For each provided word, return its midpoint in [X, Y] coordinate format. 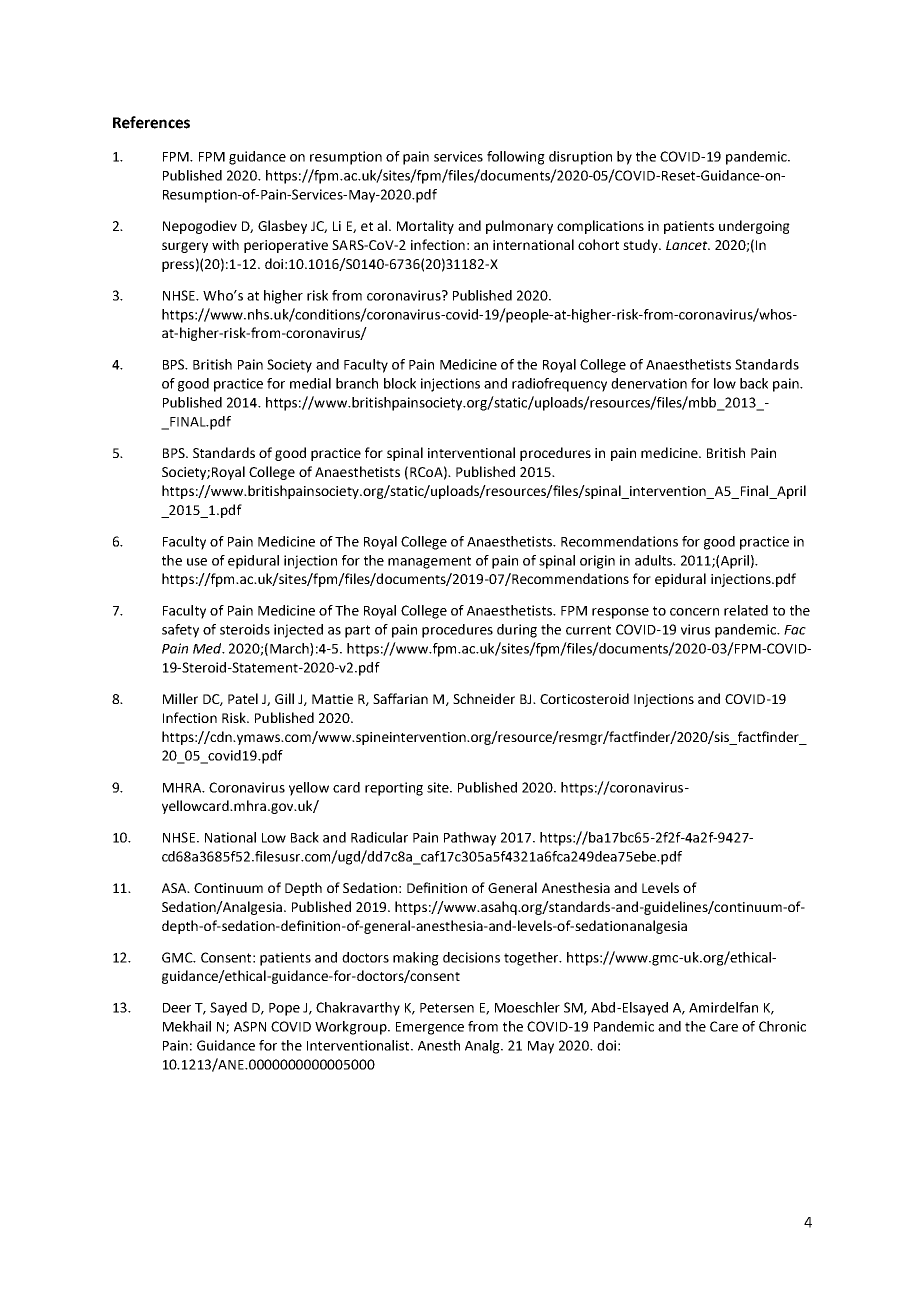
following [516, 158]
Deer [177, 1008]
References [151, 122]
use [197, 562]
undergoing [754, 227]
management [429, 562]
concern [694, 612]
